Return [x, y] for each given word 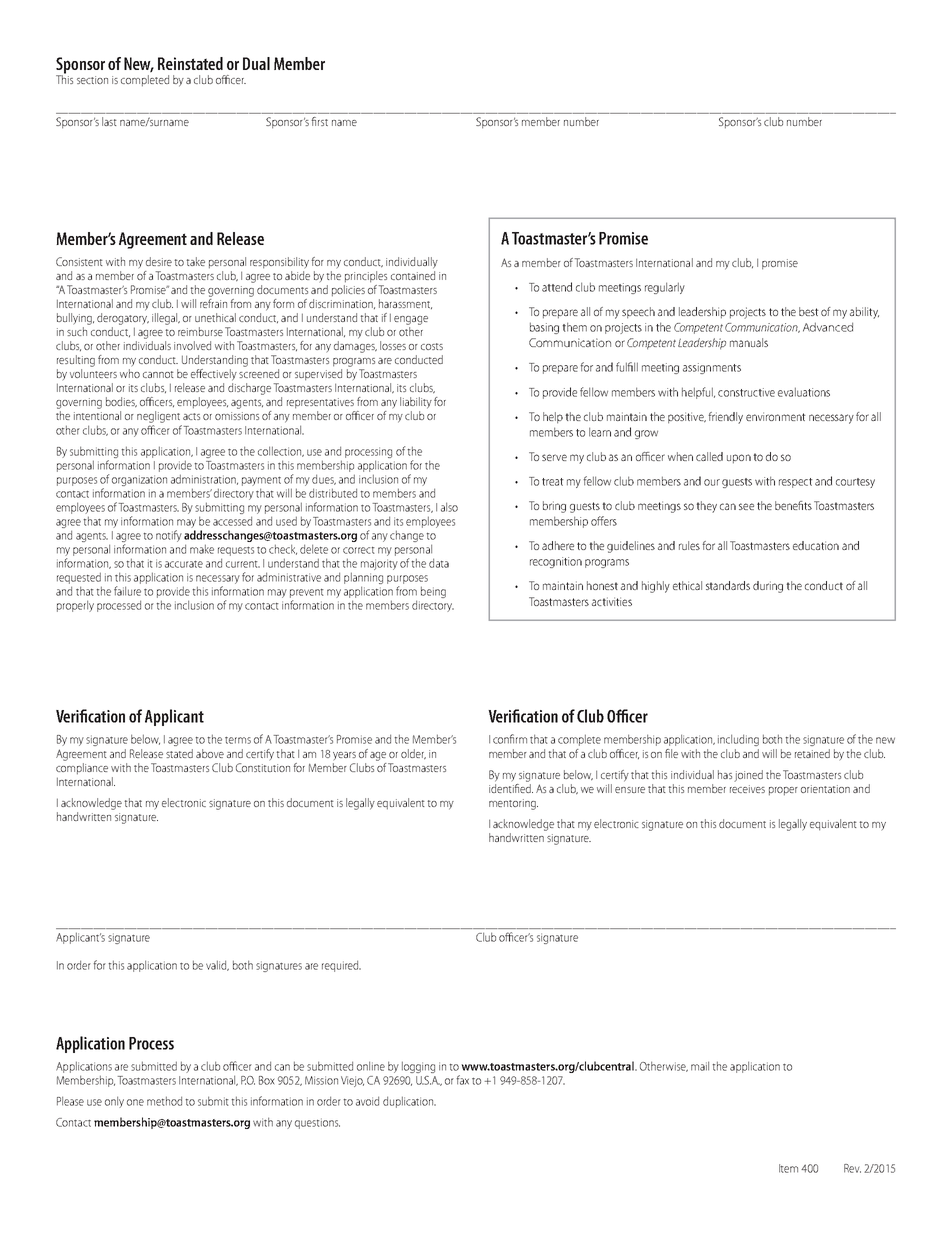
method [164, 1101]
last [109, 121]
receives [747, 789]
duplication [409, 1102]
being [433, 592]
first [319, 121]
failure [127, 591]
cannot [158, 374]
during [768, 587]
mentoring [513, 804]
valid [217, 965]
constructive [746, 392]
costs [432, 346]
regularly [665, 288]
